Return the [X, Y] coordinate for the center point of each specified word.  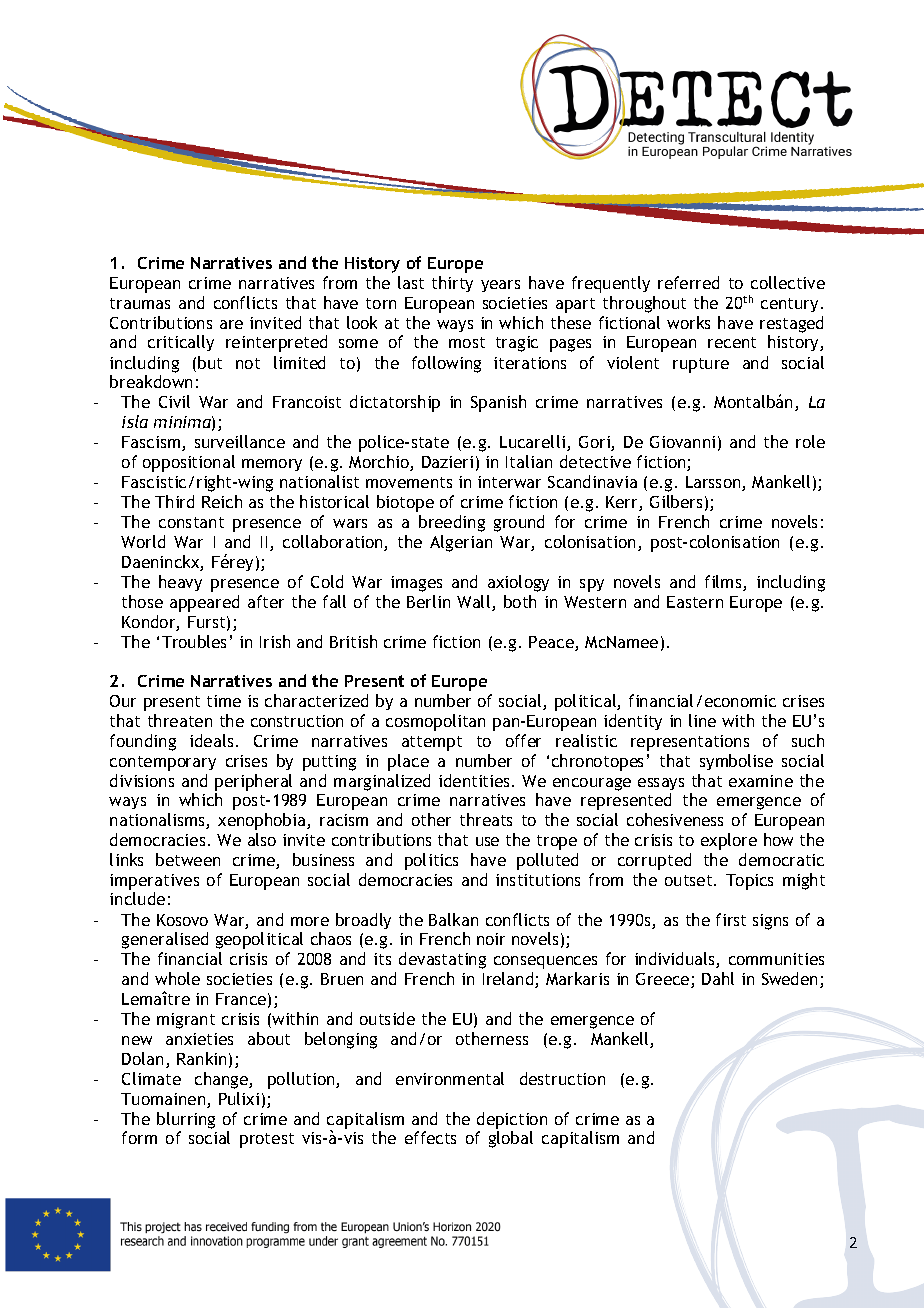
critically [181, 343]
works [688, 322]
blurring [186, 1120]
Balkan [453, 919]
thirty [452, 284]
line [702, 720]
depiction [512, 1120]
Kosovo [182, 920]
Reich [222, 501]
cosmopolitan [435, 722]
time [224, 701]
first [731, 919]
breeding [452, 523]
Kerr [623, 503]
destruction [562, 1078]
